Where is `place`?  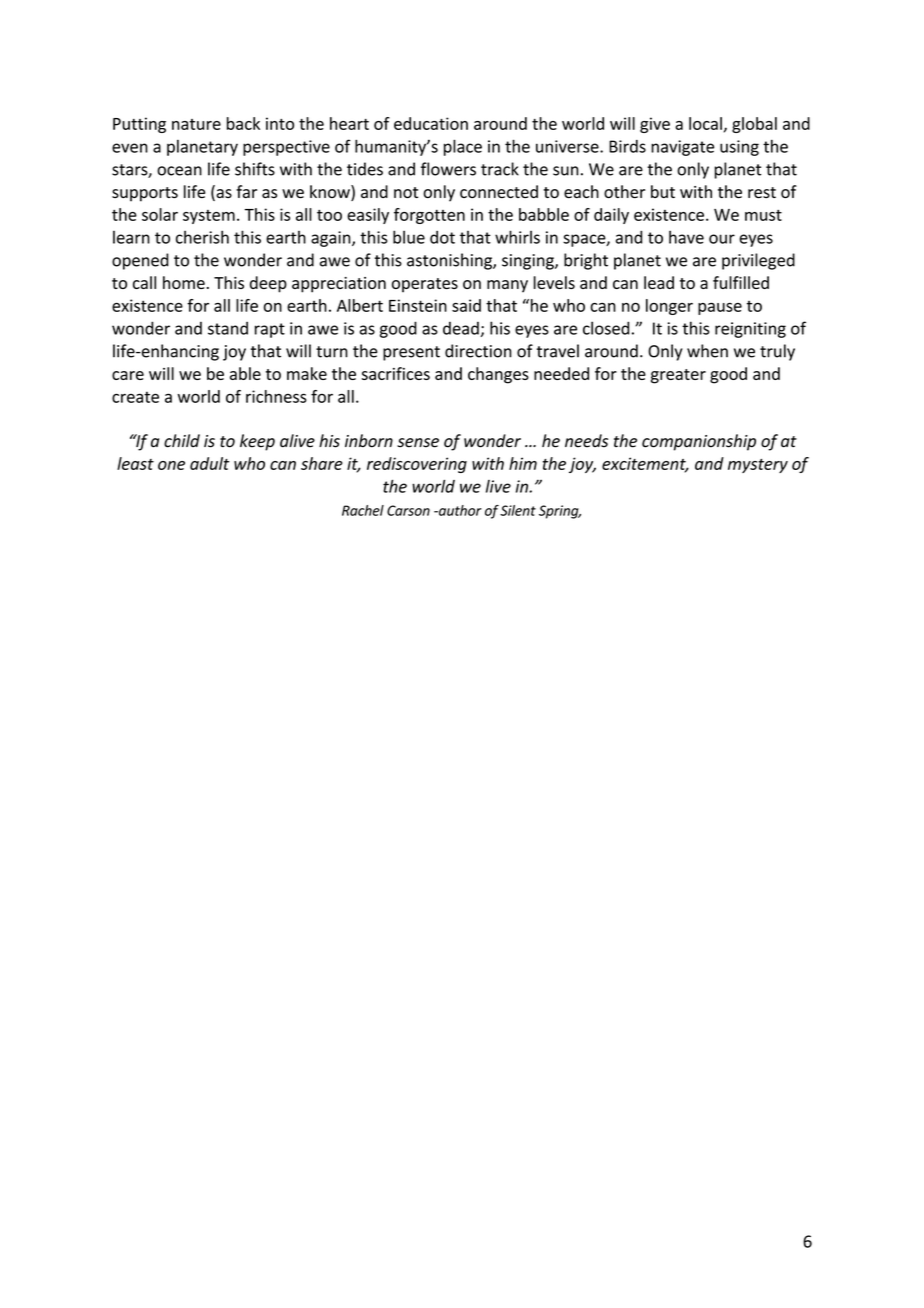
place is located at coordinates (463, 147).
